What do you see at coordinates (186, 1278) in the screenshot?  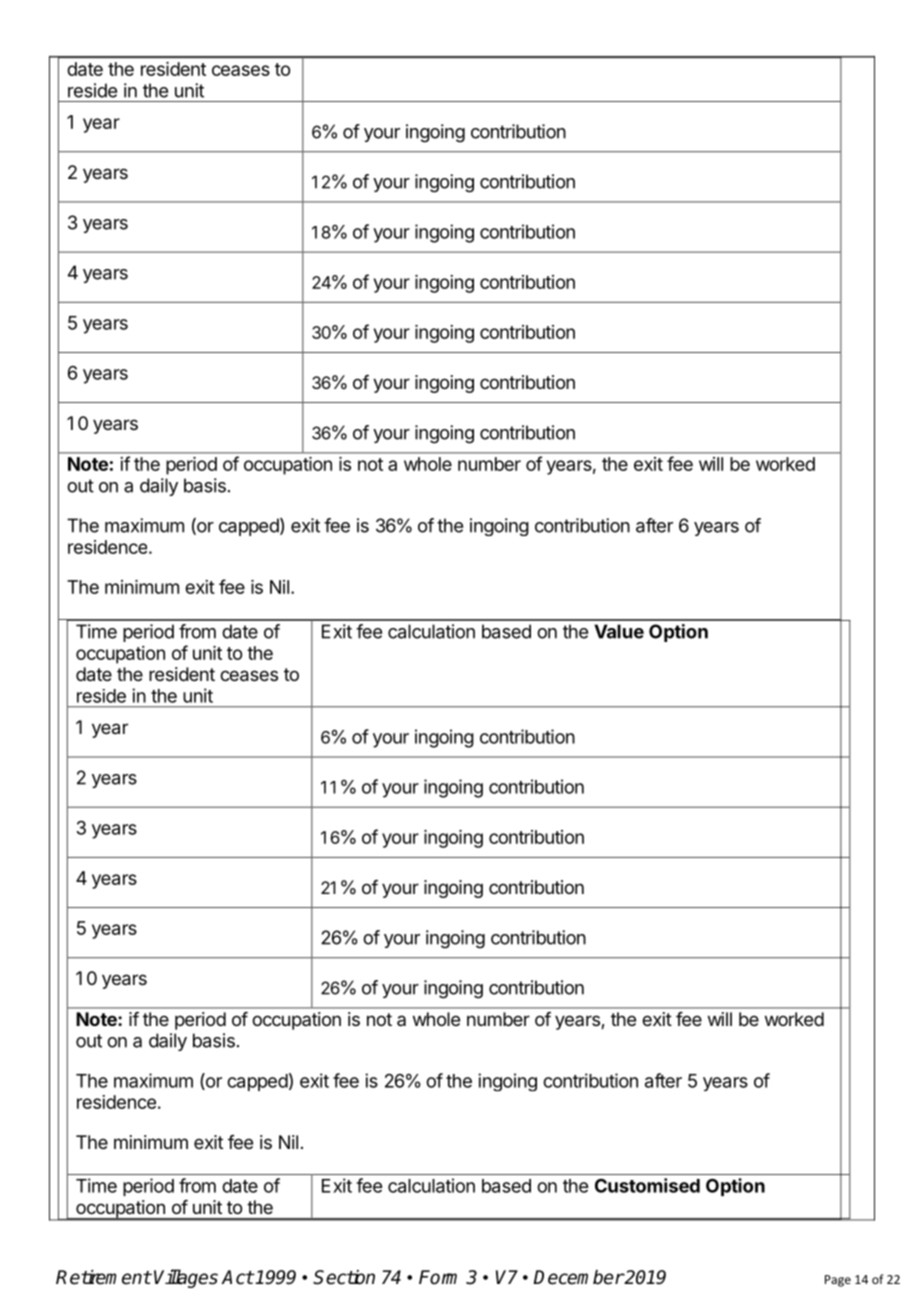 I see `Villages` at bounding box center [186, 1278].
